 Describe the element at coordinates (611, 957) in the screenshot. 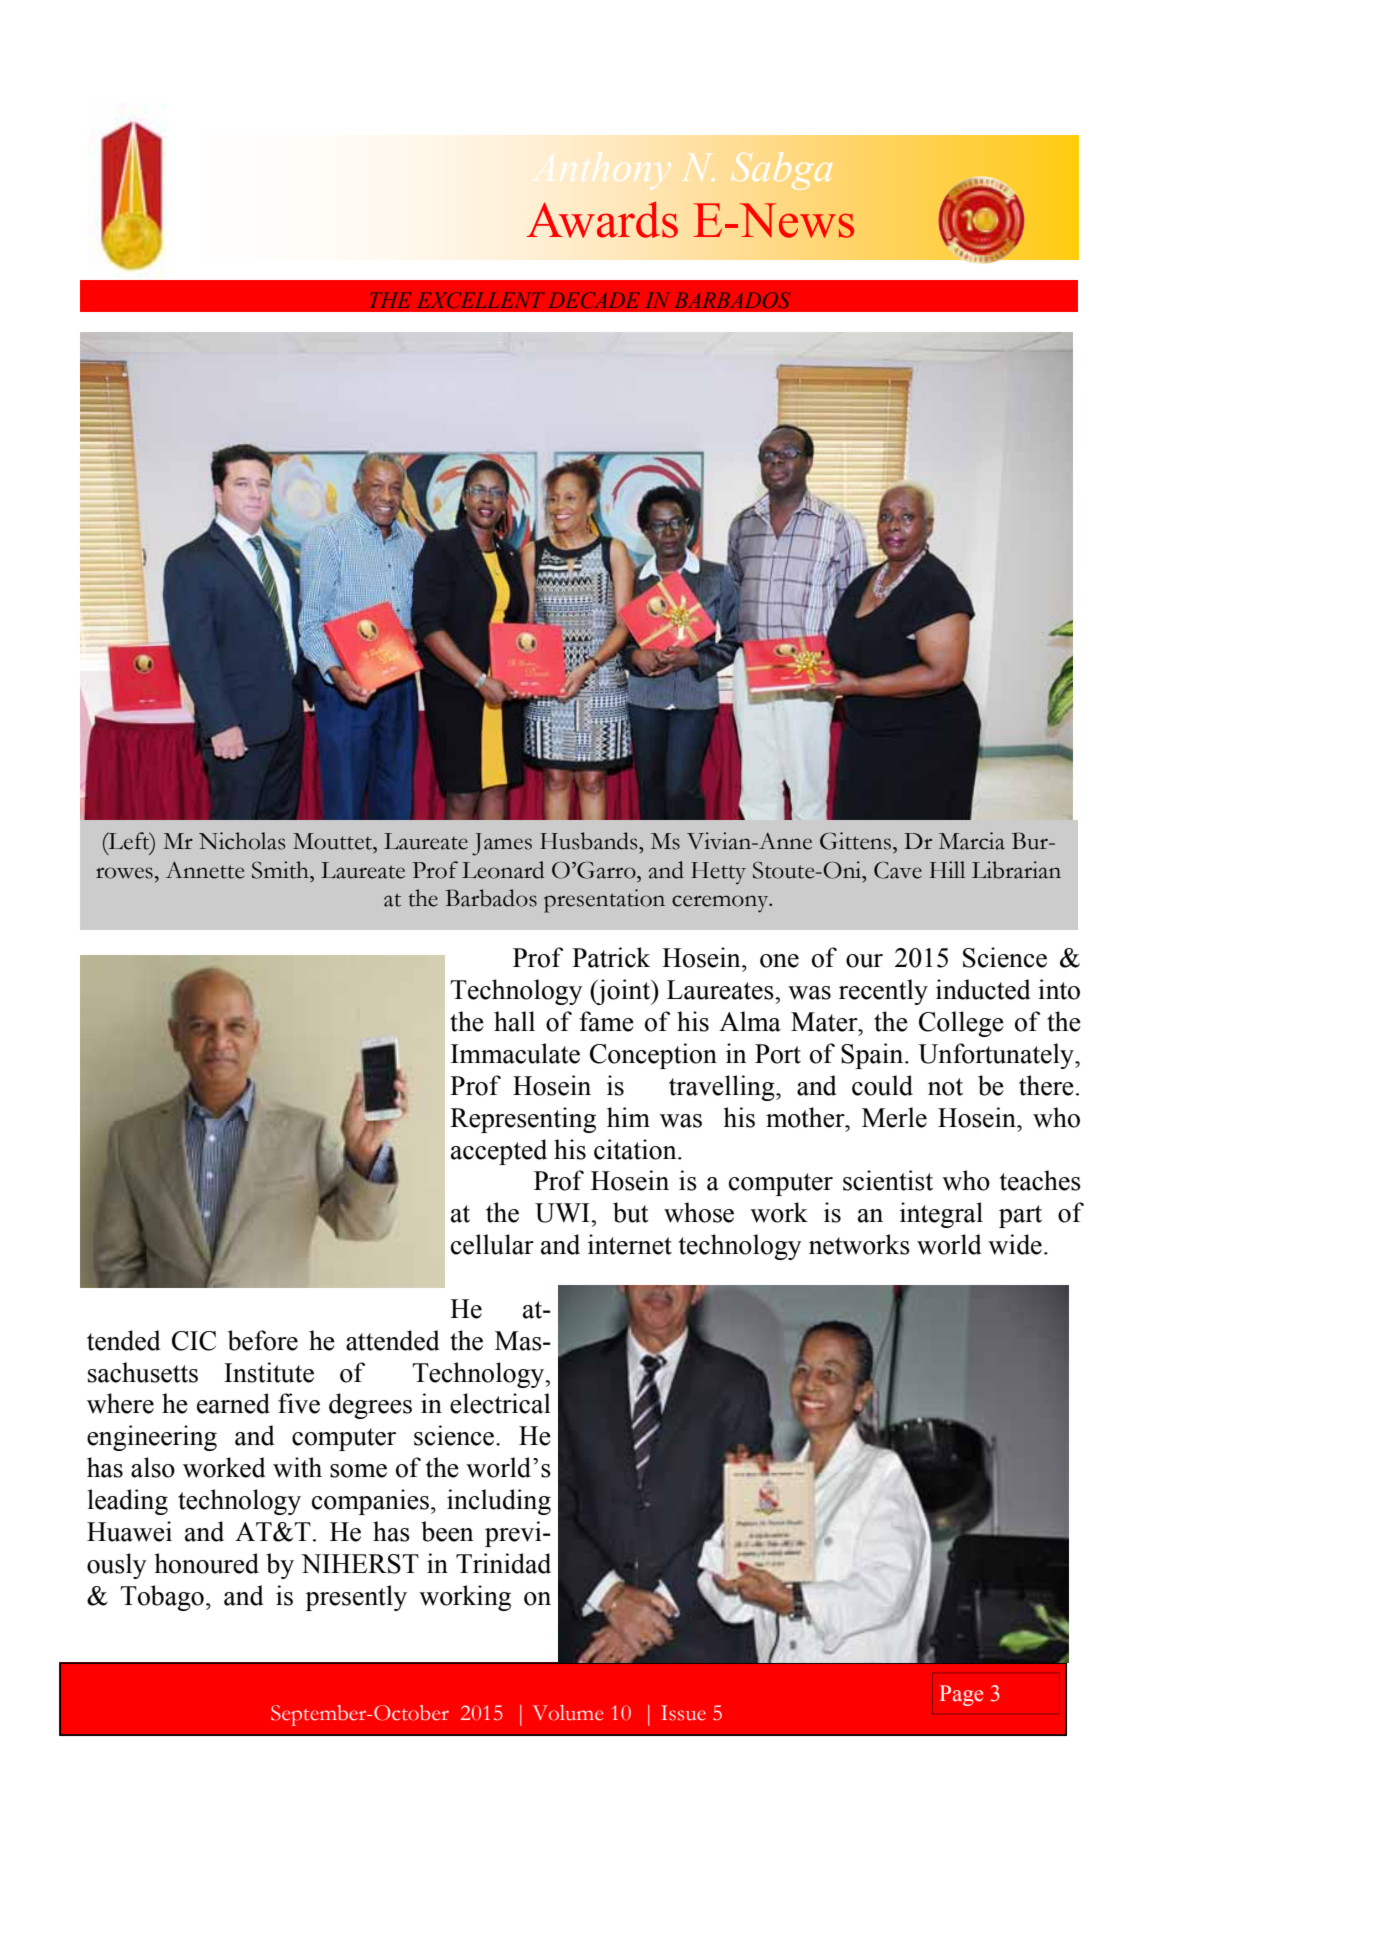

I see `Patrick` at that location.
